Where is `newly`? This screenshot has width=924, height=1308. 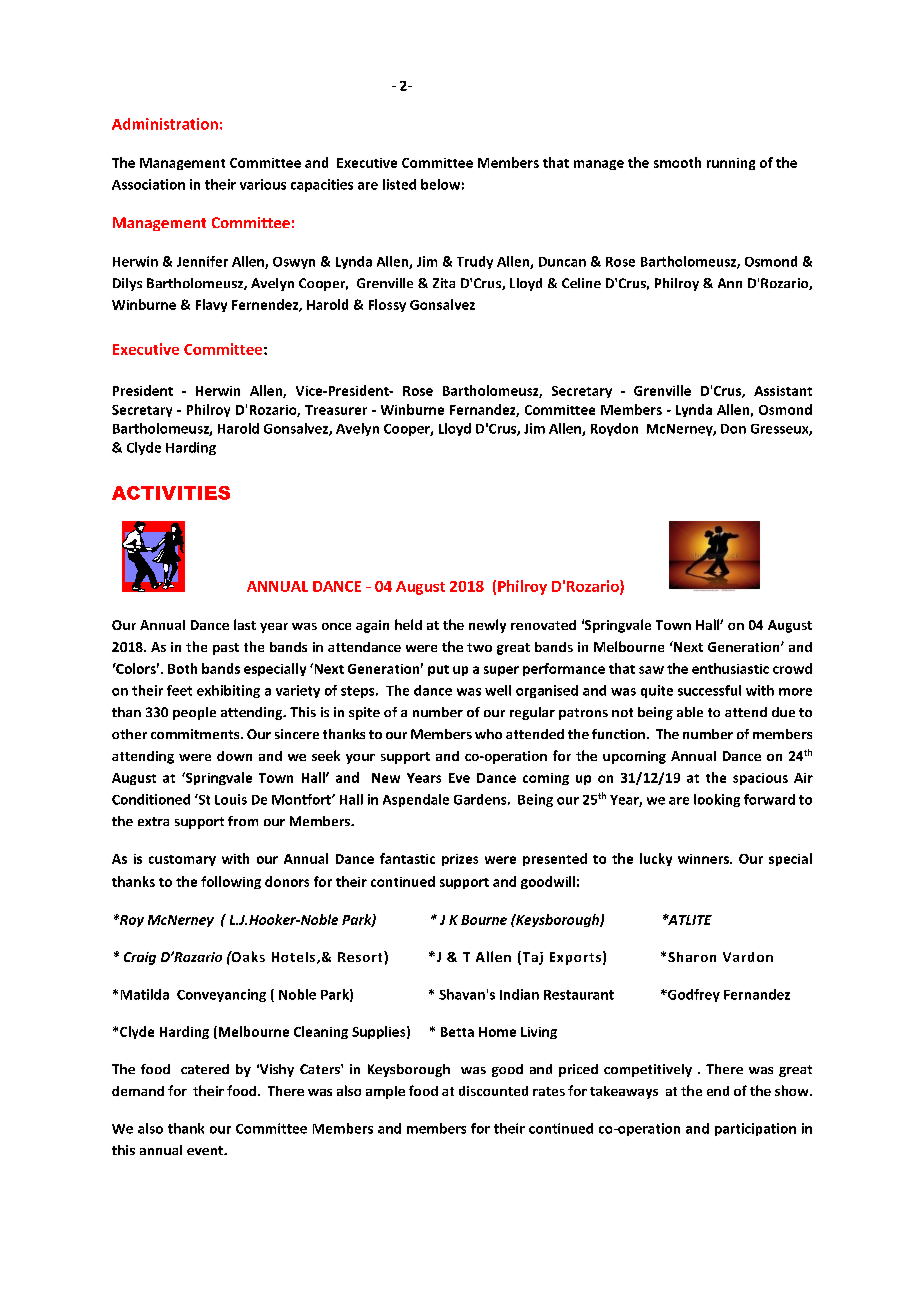 newly is located at coordinates (487, 626).
